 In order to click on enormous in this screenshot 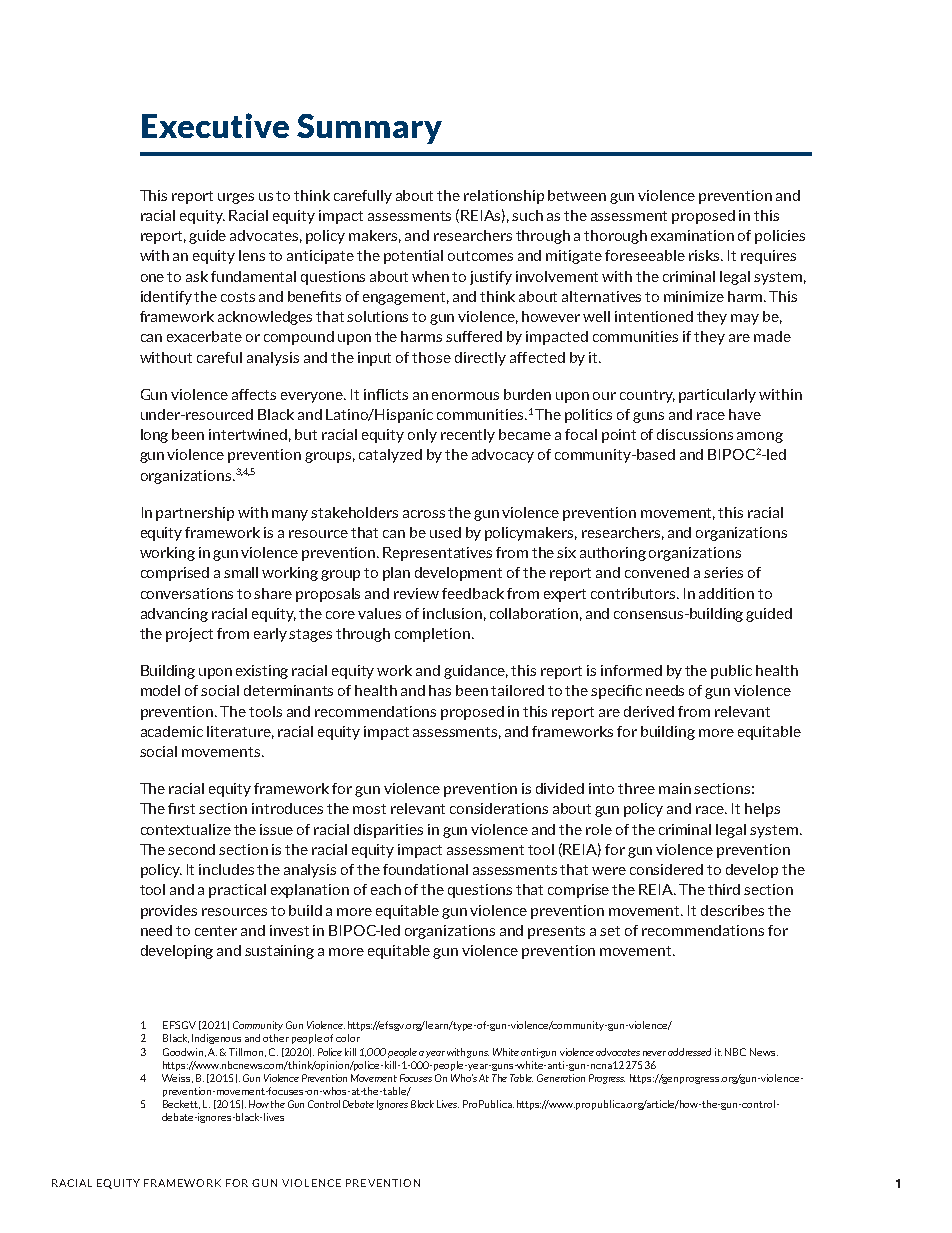, I will do `click(465, 396)`.
